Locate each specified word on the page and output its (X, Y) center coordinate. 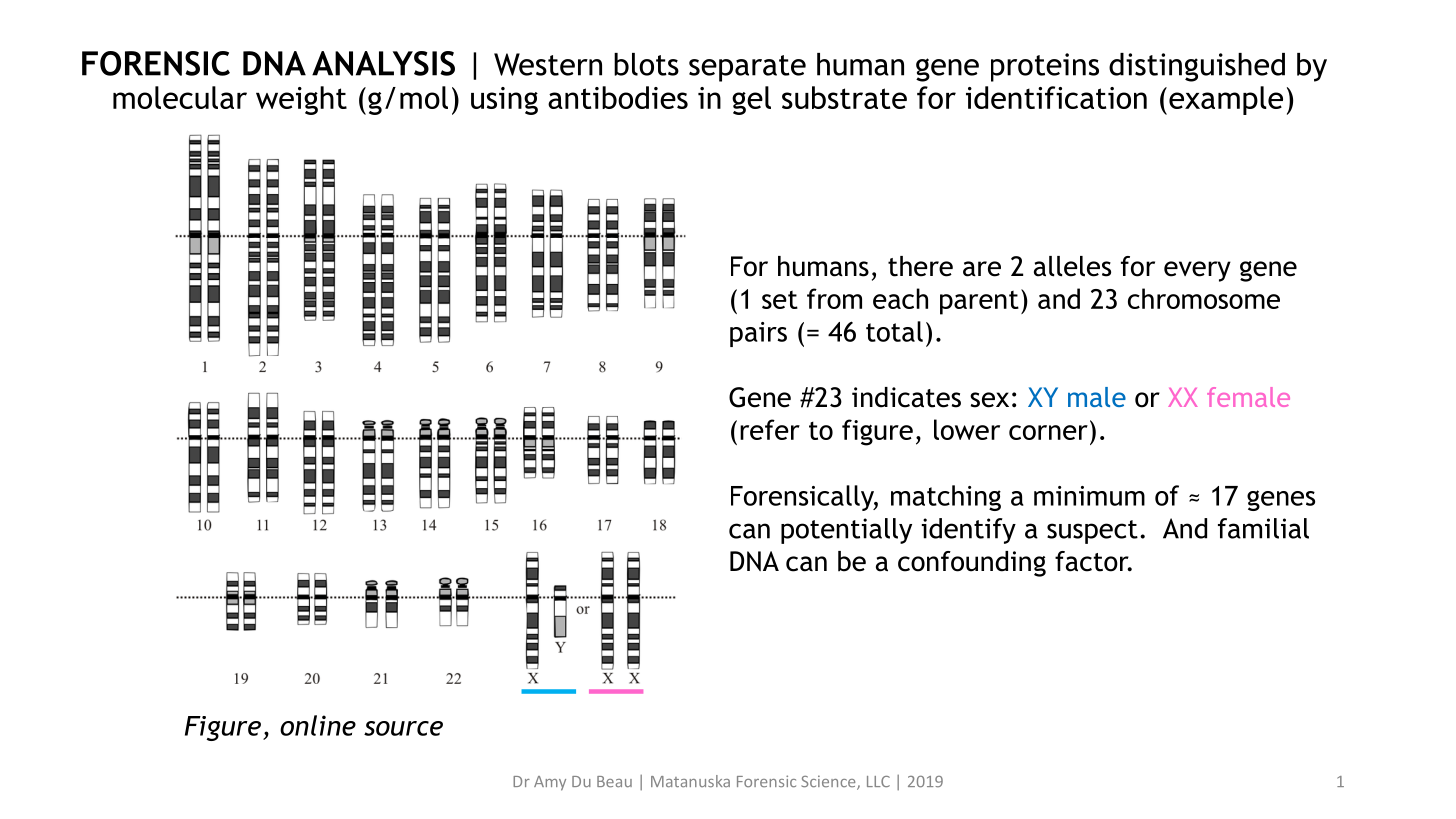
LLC (878, 781)
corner (1048, 432)
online (318, 725)
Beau (614, 781)
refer (770, 429)
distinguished (1197, 67)
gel (751, 100)
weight (301, 100)
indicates (906, 397)
